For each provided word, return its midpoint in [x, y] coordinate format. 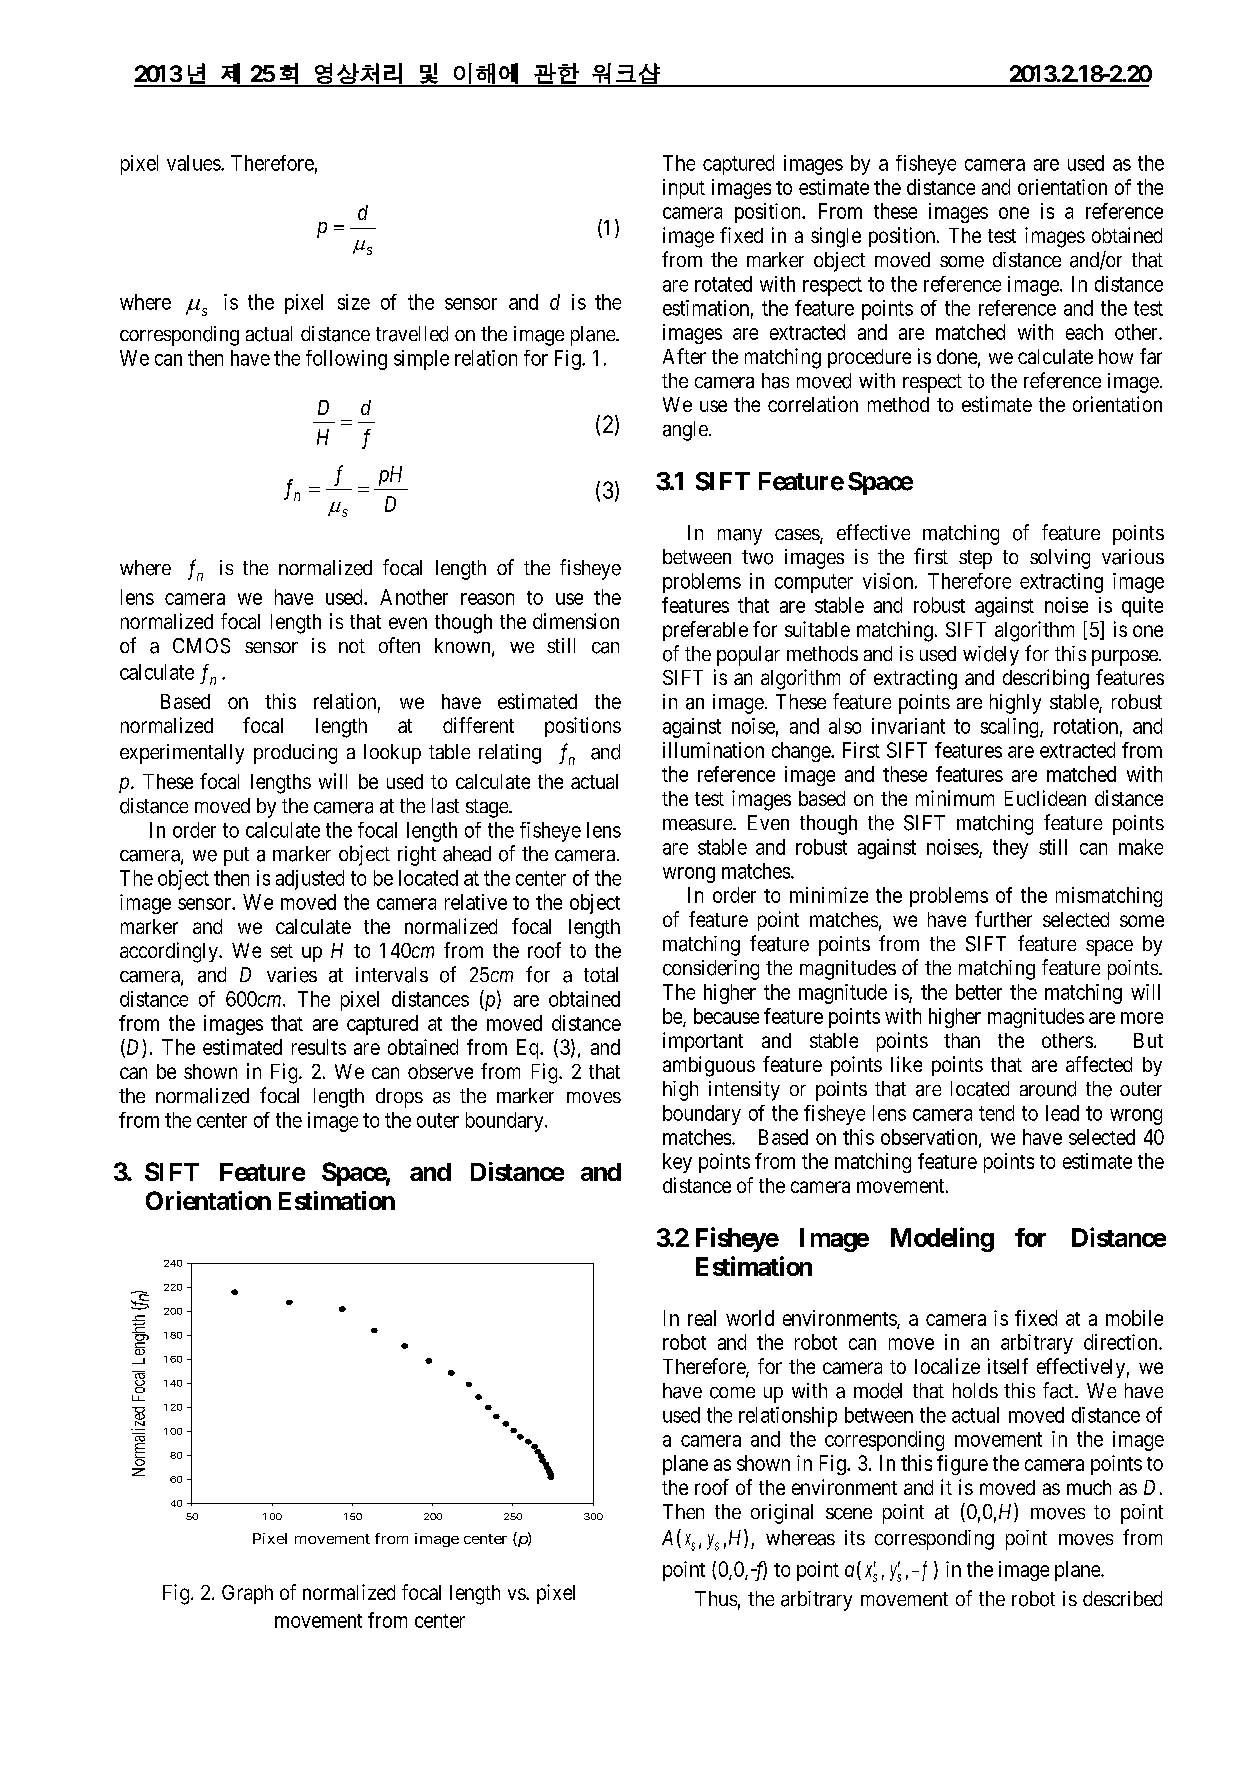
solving [1060, 559]
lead [1062, 1113]
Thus [716, 1598]
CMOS [201, 646]
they [1010, 849]
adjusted [310, 880]
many [740, 537]
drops [399, 1098]
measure [698, 825]
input [684, 189]
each [1084, 332]
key [677, 1163]
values [194, 163]
